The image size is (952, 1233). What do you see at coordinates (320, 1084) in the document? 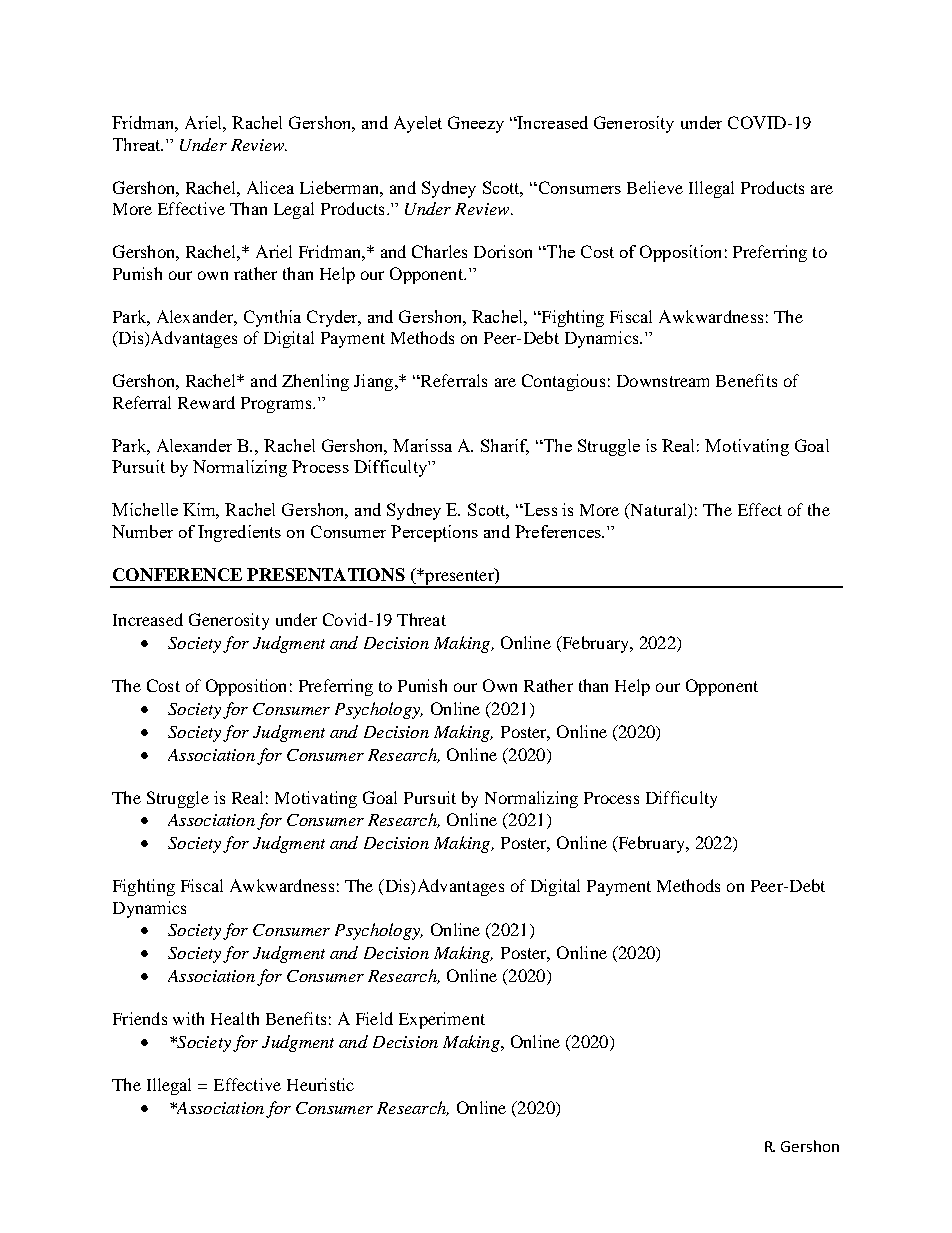
I see `Heuristic` at bounding box center [320, 1084].
